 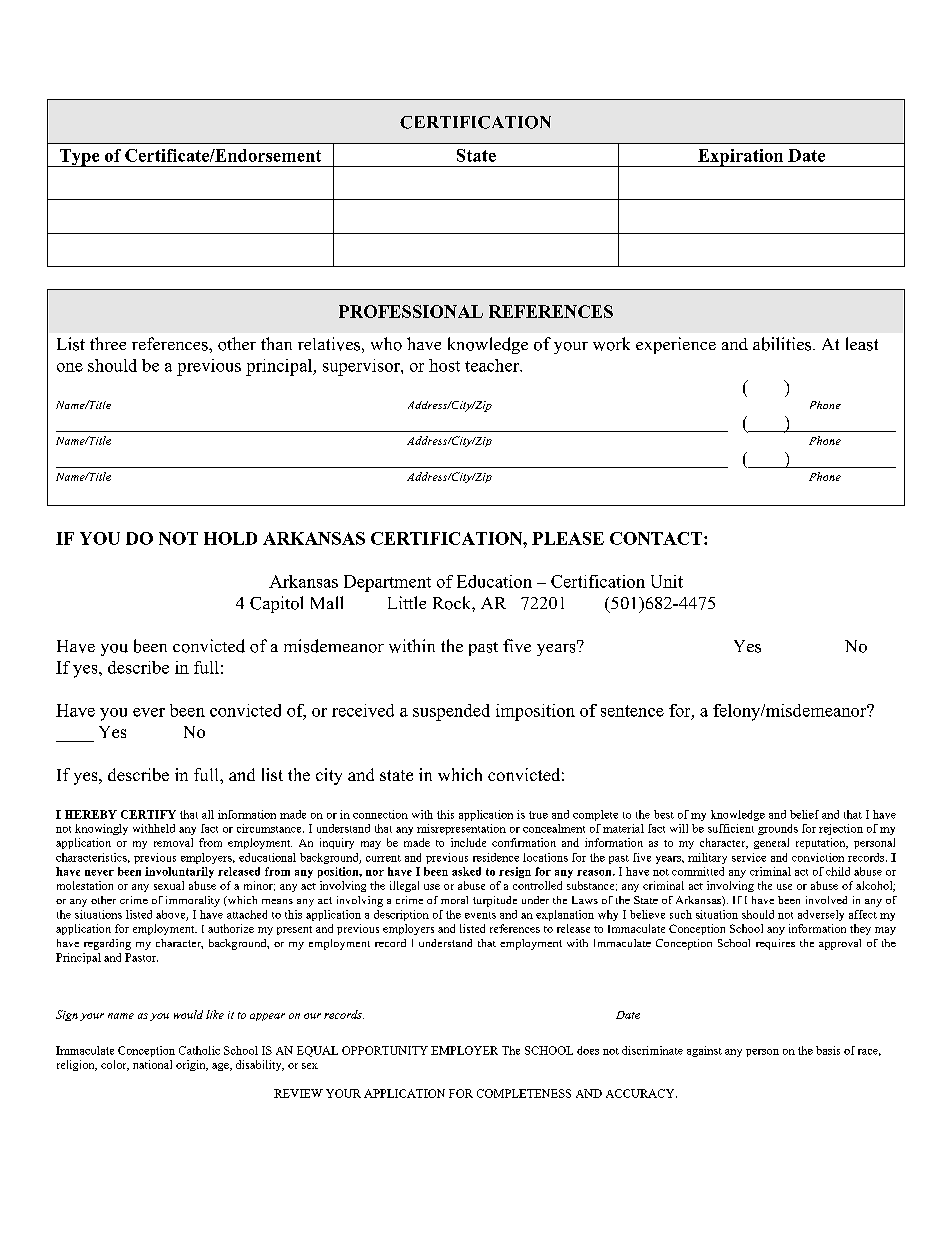 I want to click on PROFESSIONAL, so click(x=411, y=311).
